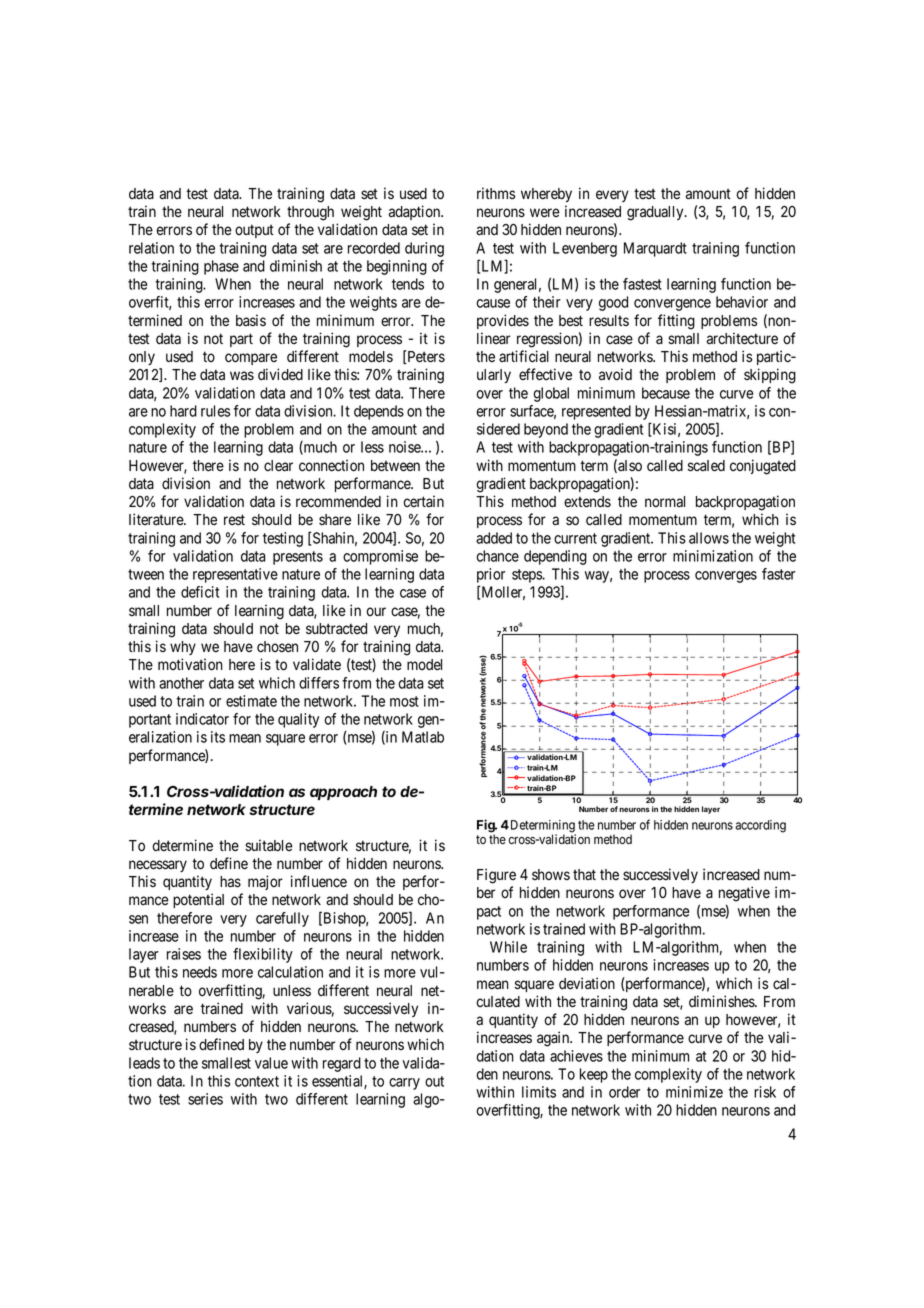  I want to click on series, so click(205, 1099).
